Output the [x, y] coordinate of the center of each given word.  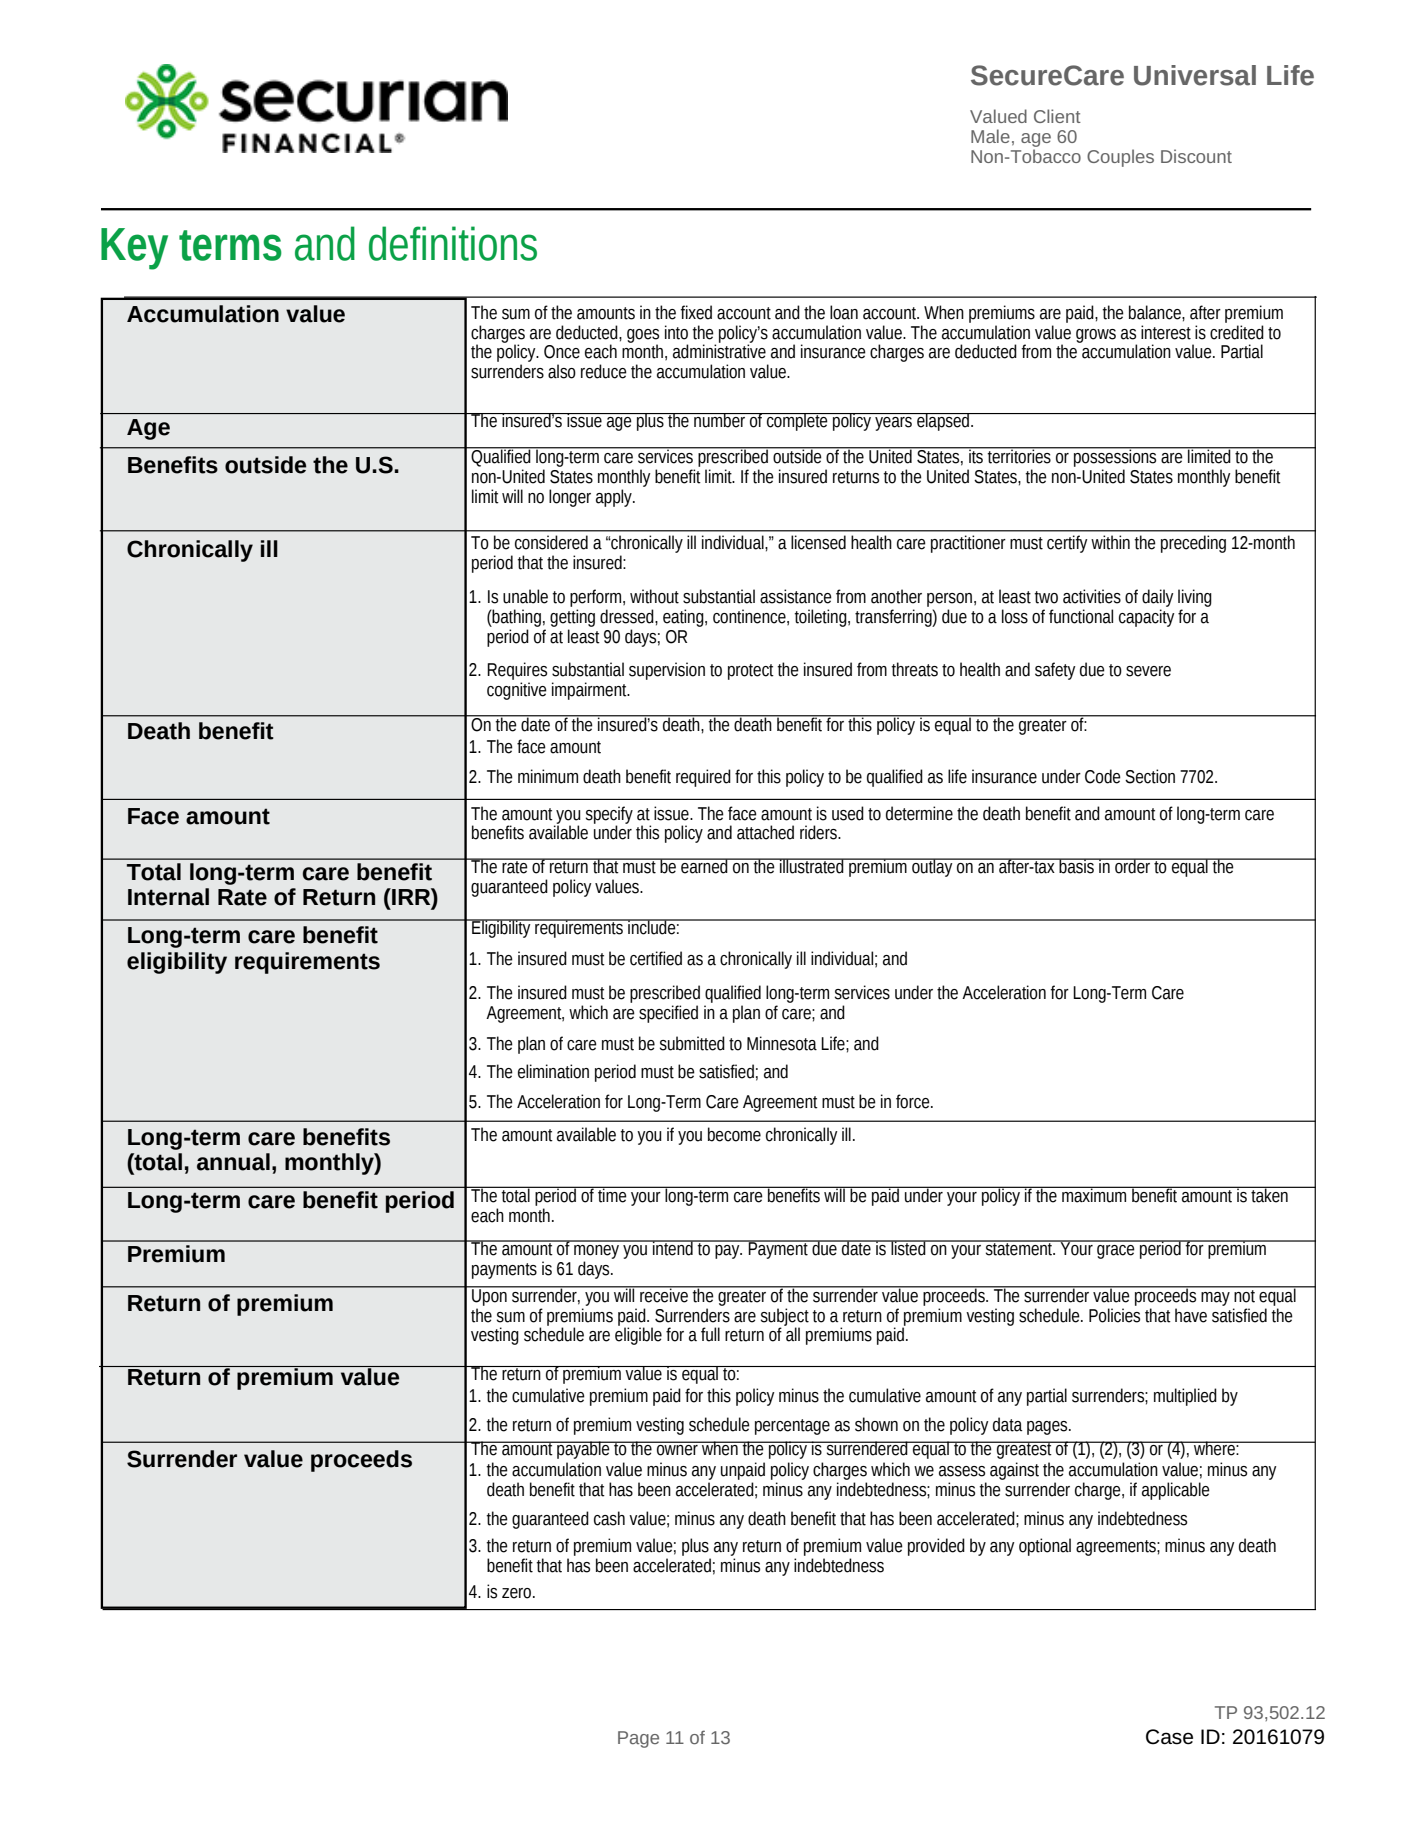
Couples [1120, 158]
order [1132, 866]
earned [704, 866]
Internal [168, 897]
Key [134, 249]
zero [518, 1593]
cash [609, 1518]
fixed [696, 312]
